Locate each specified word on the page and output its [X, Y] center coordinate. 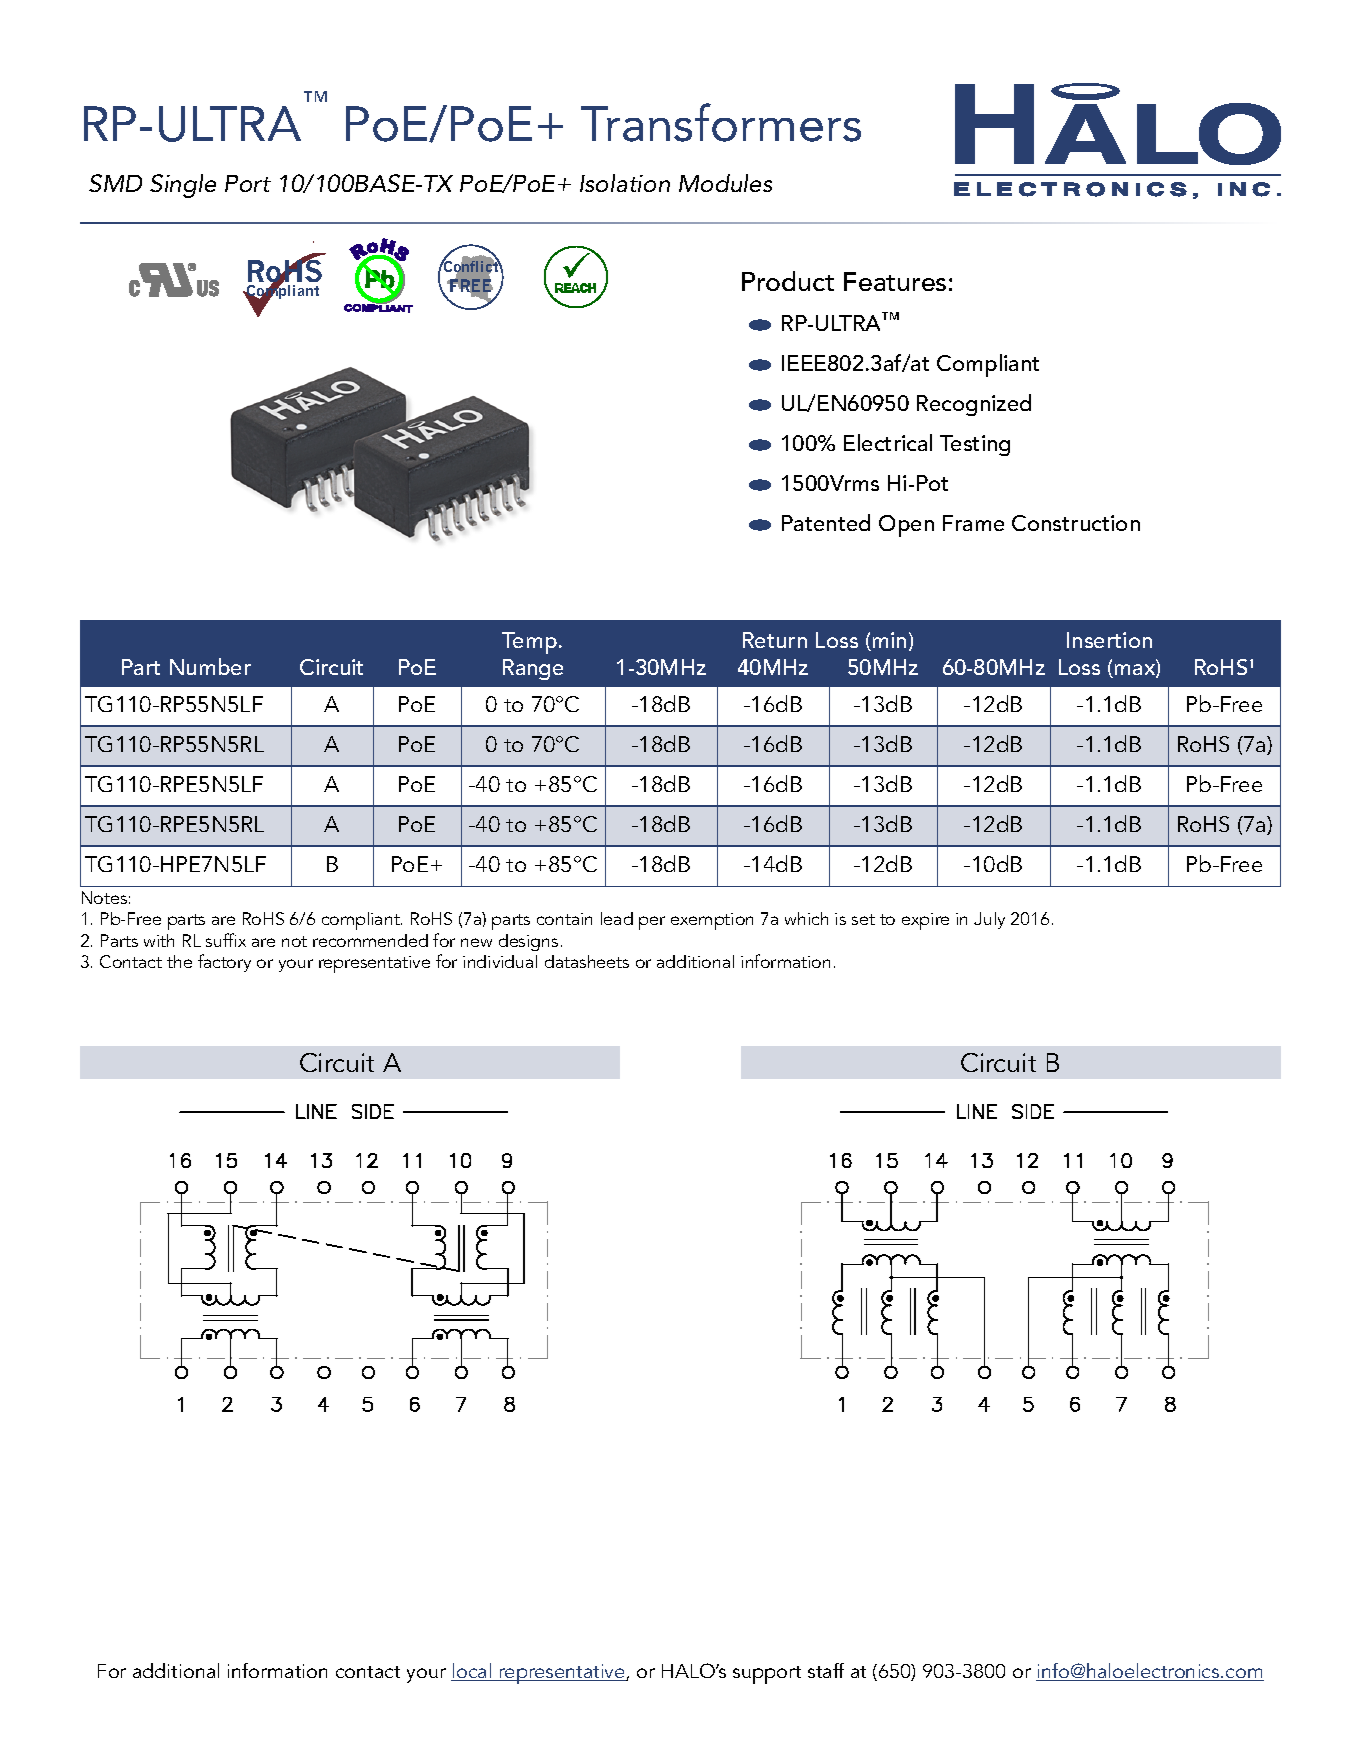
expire [925, 921]
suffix [226, 940]
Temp [529, 643]
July [989, 920]
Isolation [625, 183]
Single [183, 186]
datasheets [587, 961]
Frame [973, 523]
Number [210, 666]
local [472, 1672]
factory [224, 963]
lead [617, 918]
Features [895, 281]
